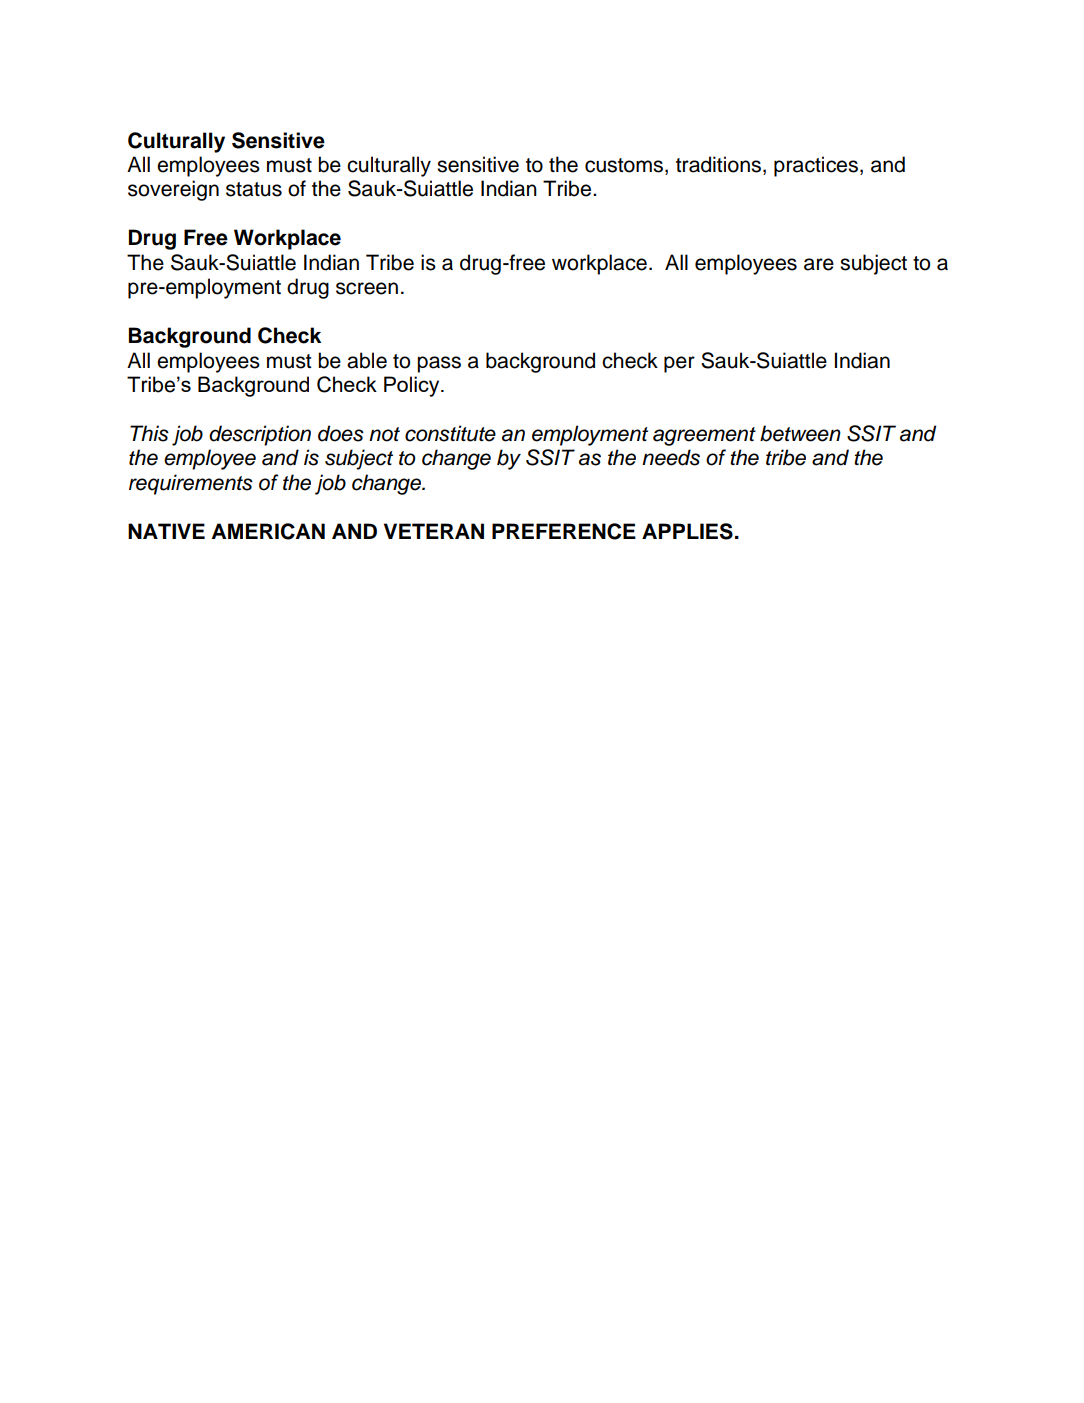  I want to click on AMERICAN, so click(268, 531).
